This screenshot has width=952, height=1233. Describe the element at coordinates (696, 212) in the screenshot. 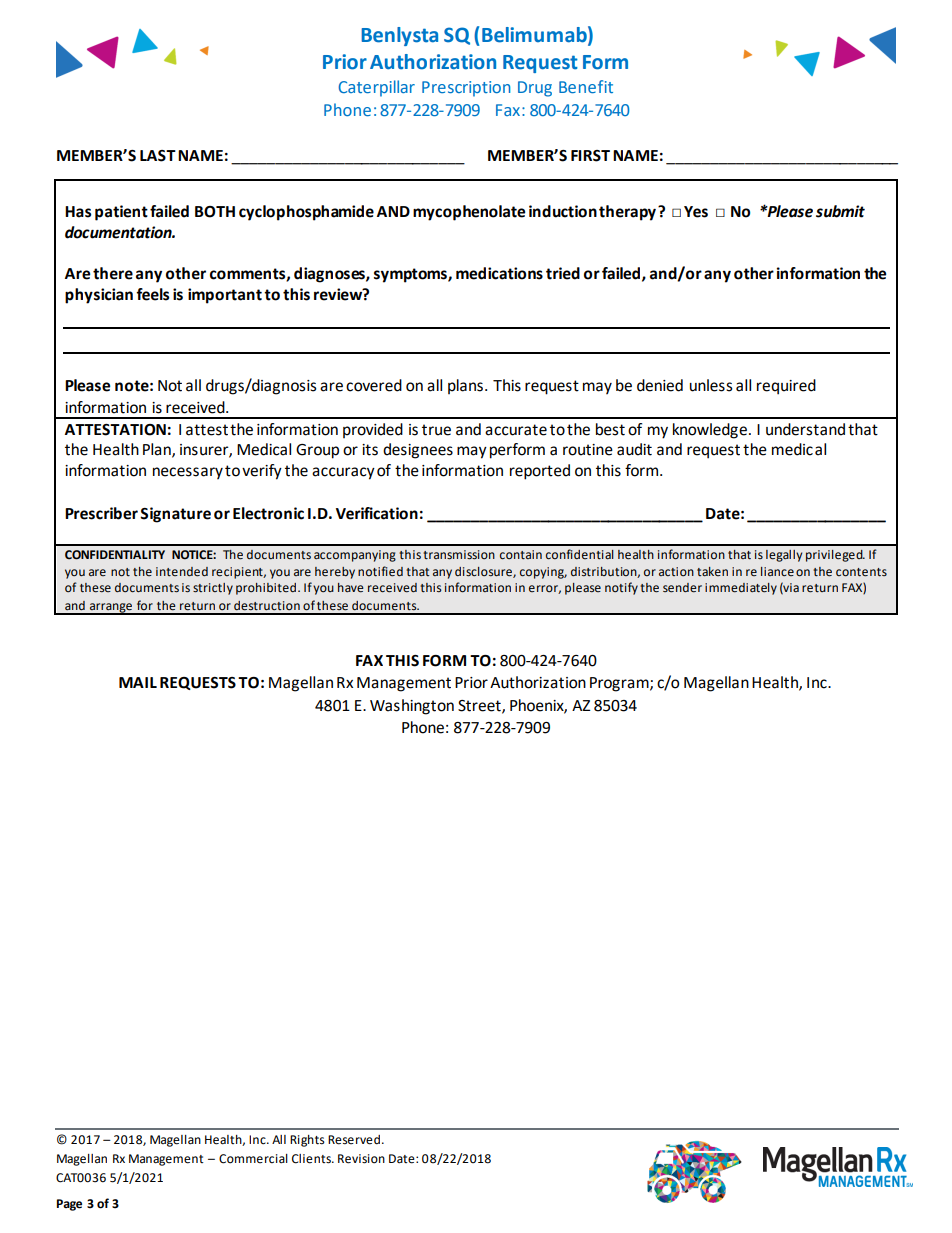

I see `Yes` at that location.
